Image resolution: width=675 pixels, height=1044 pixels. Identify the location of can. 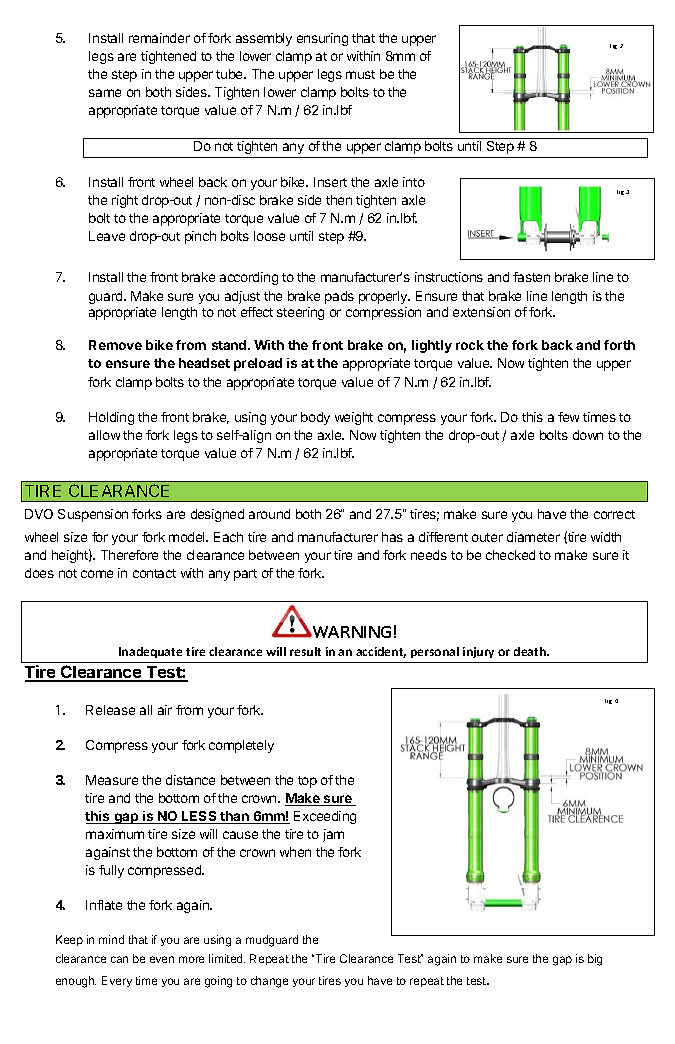
(119, 959).
